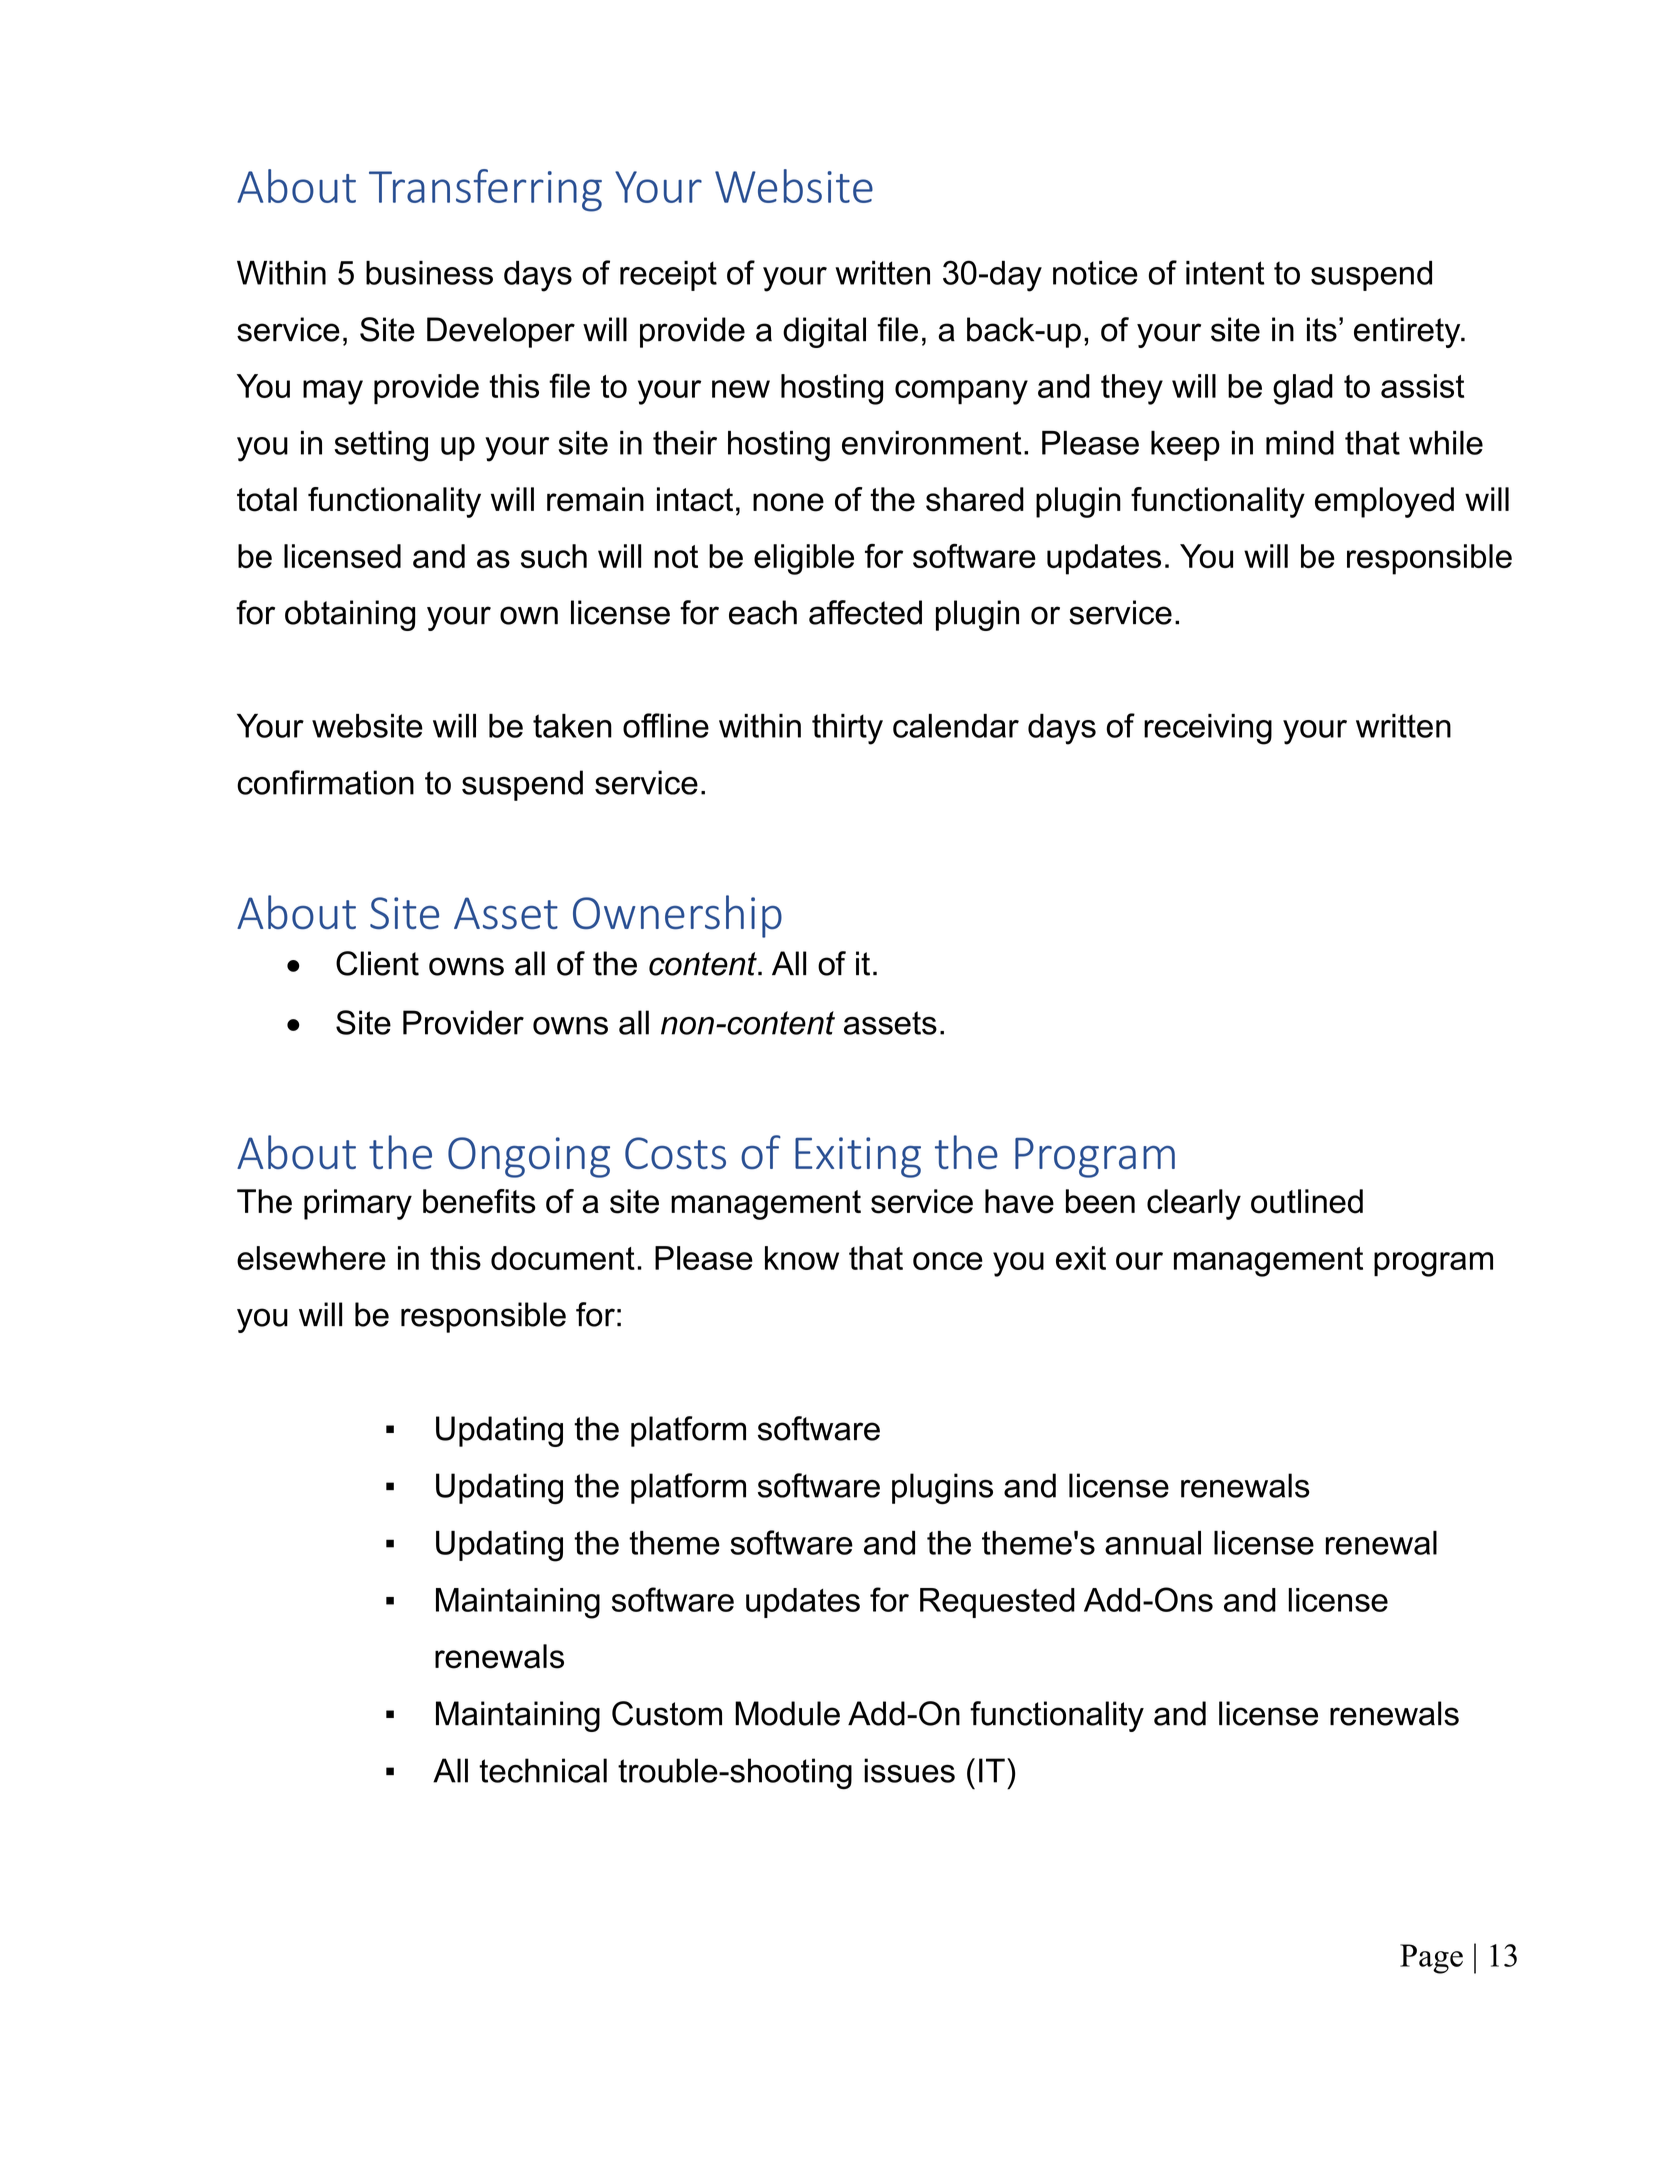 This screenshot has width=1675, height=2167. Describe the element at coordinates (1225, 273) in the screenshot. I see `intent` at that location.
